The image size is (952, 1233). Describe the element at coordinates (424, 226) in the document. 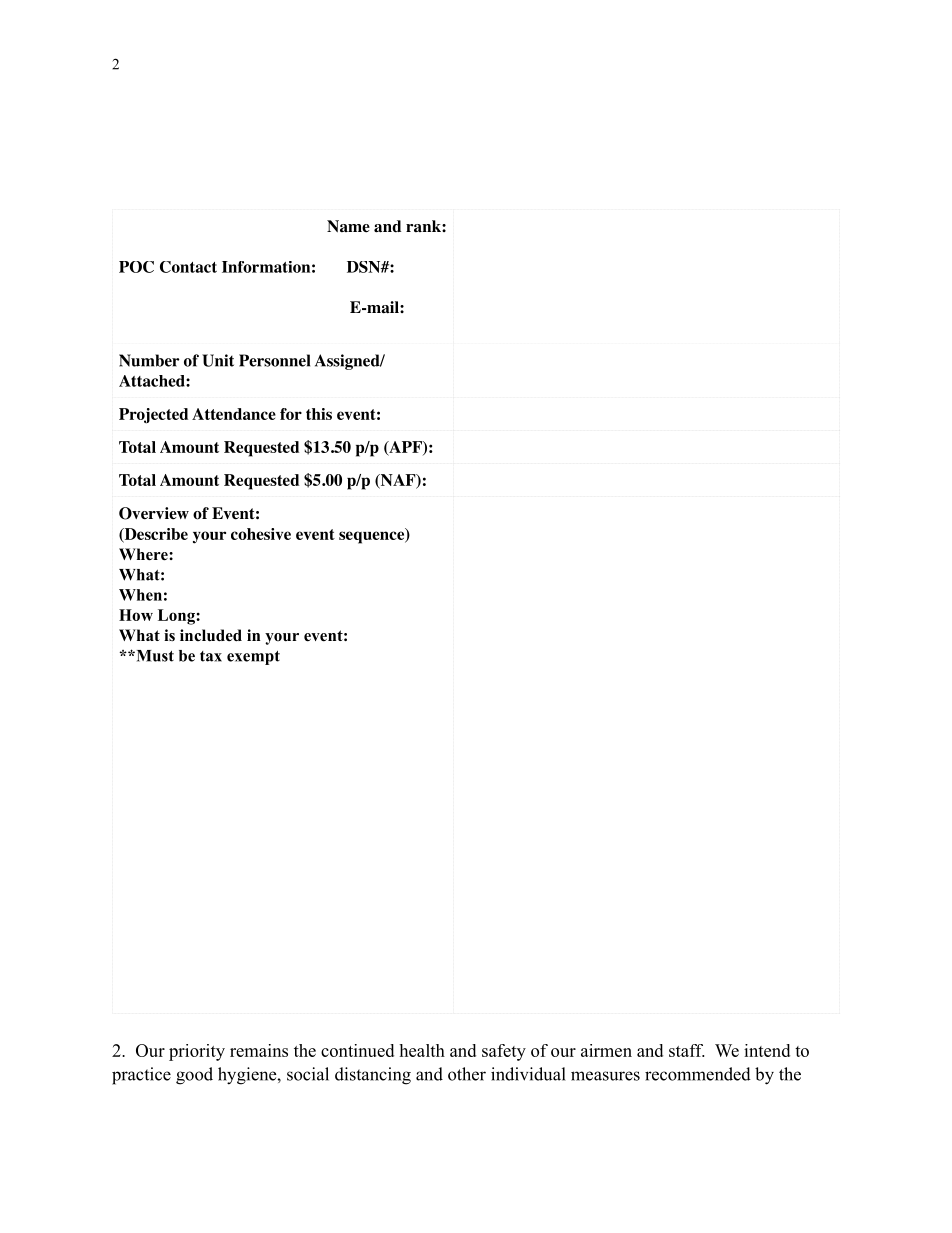

I see `rank` at that location.
